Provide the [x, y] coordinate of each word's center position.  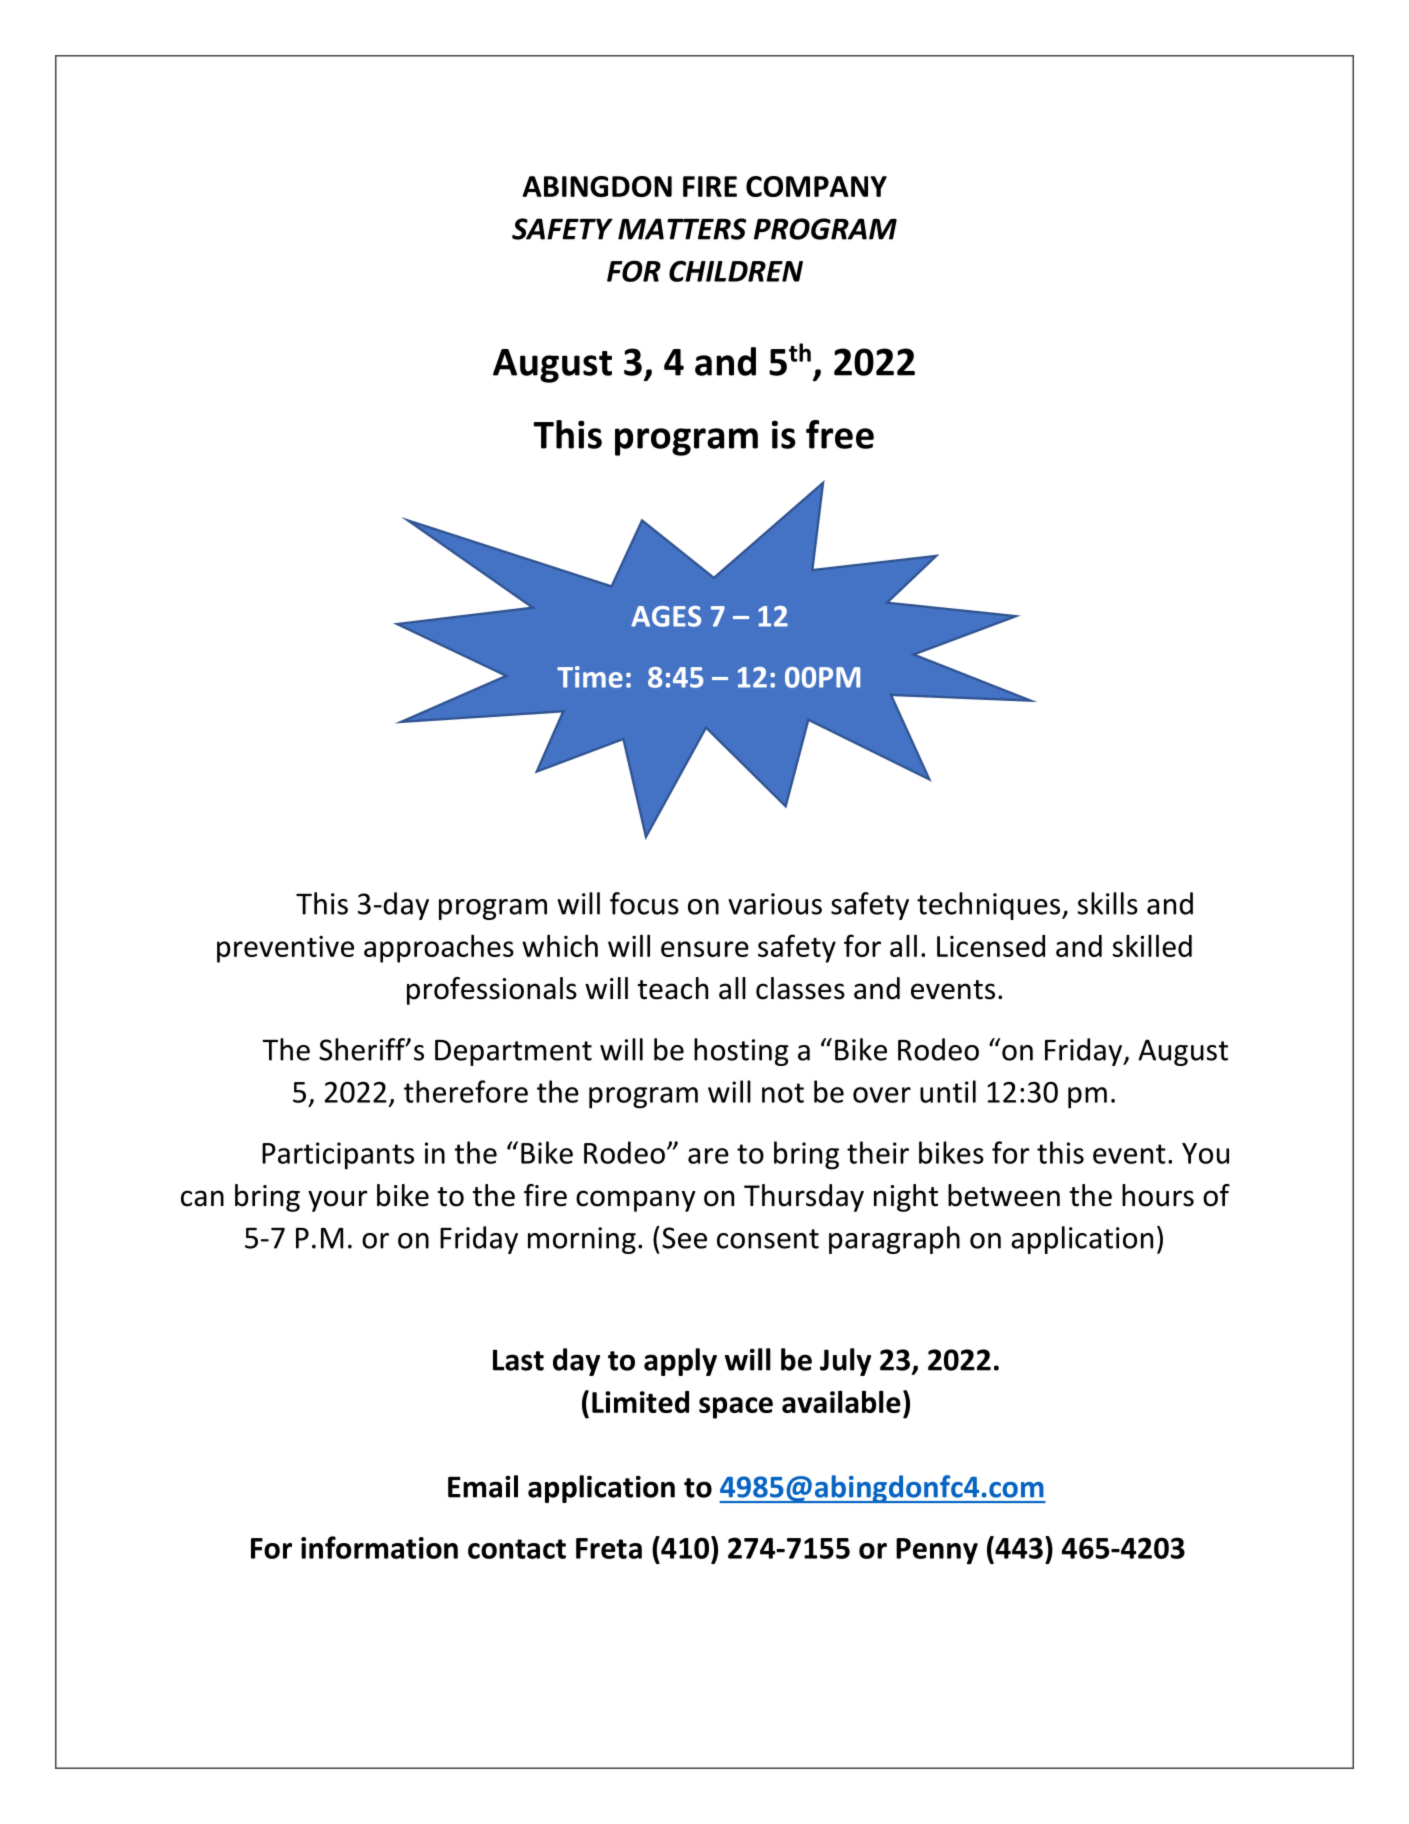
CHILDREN [736, 271]
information [379, 1547]
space [736, 1408]
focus [644, 903]
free [840, 434]
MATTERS [682, 229]
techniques [990, 906]
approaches [439, 948]
